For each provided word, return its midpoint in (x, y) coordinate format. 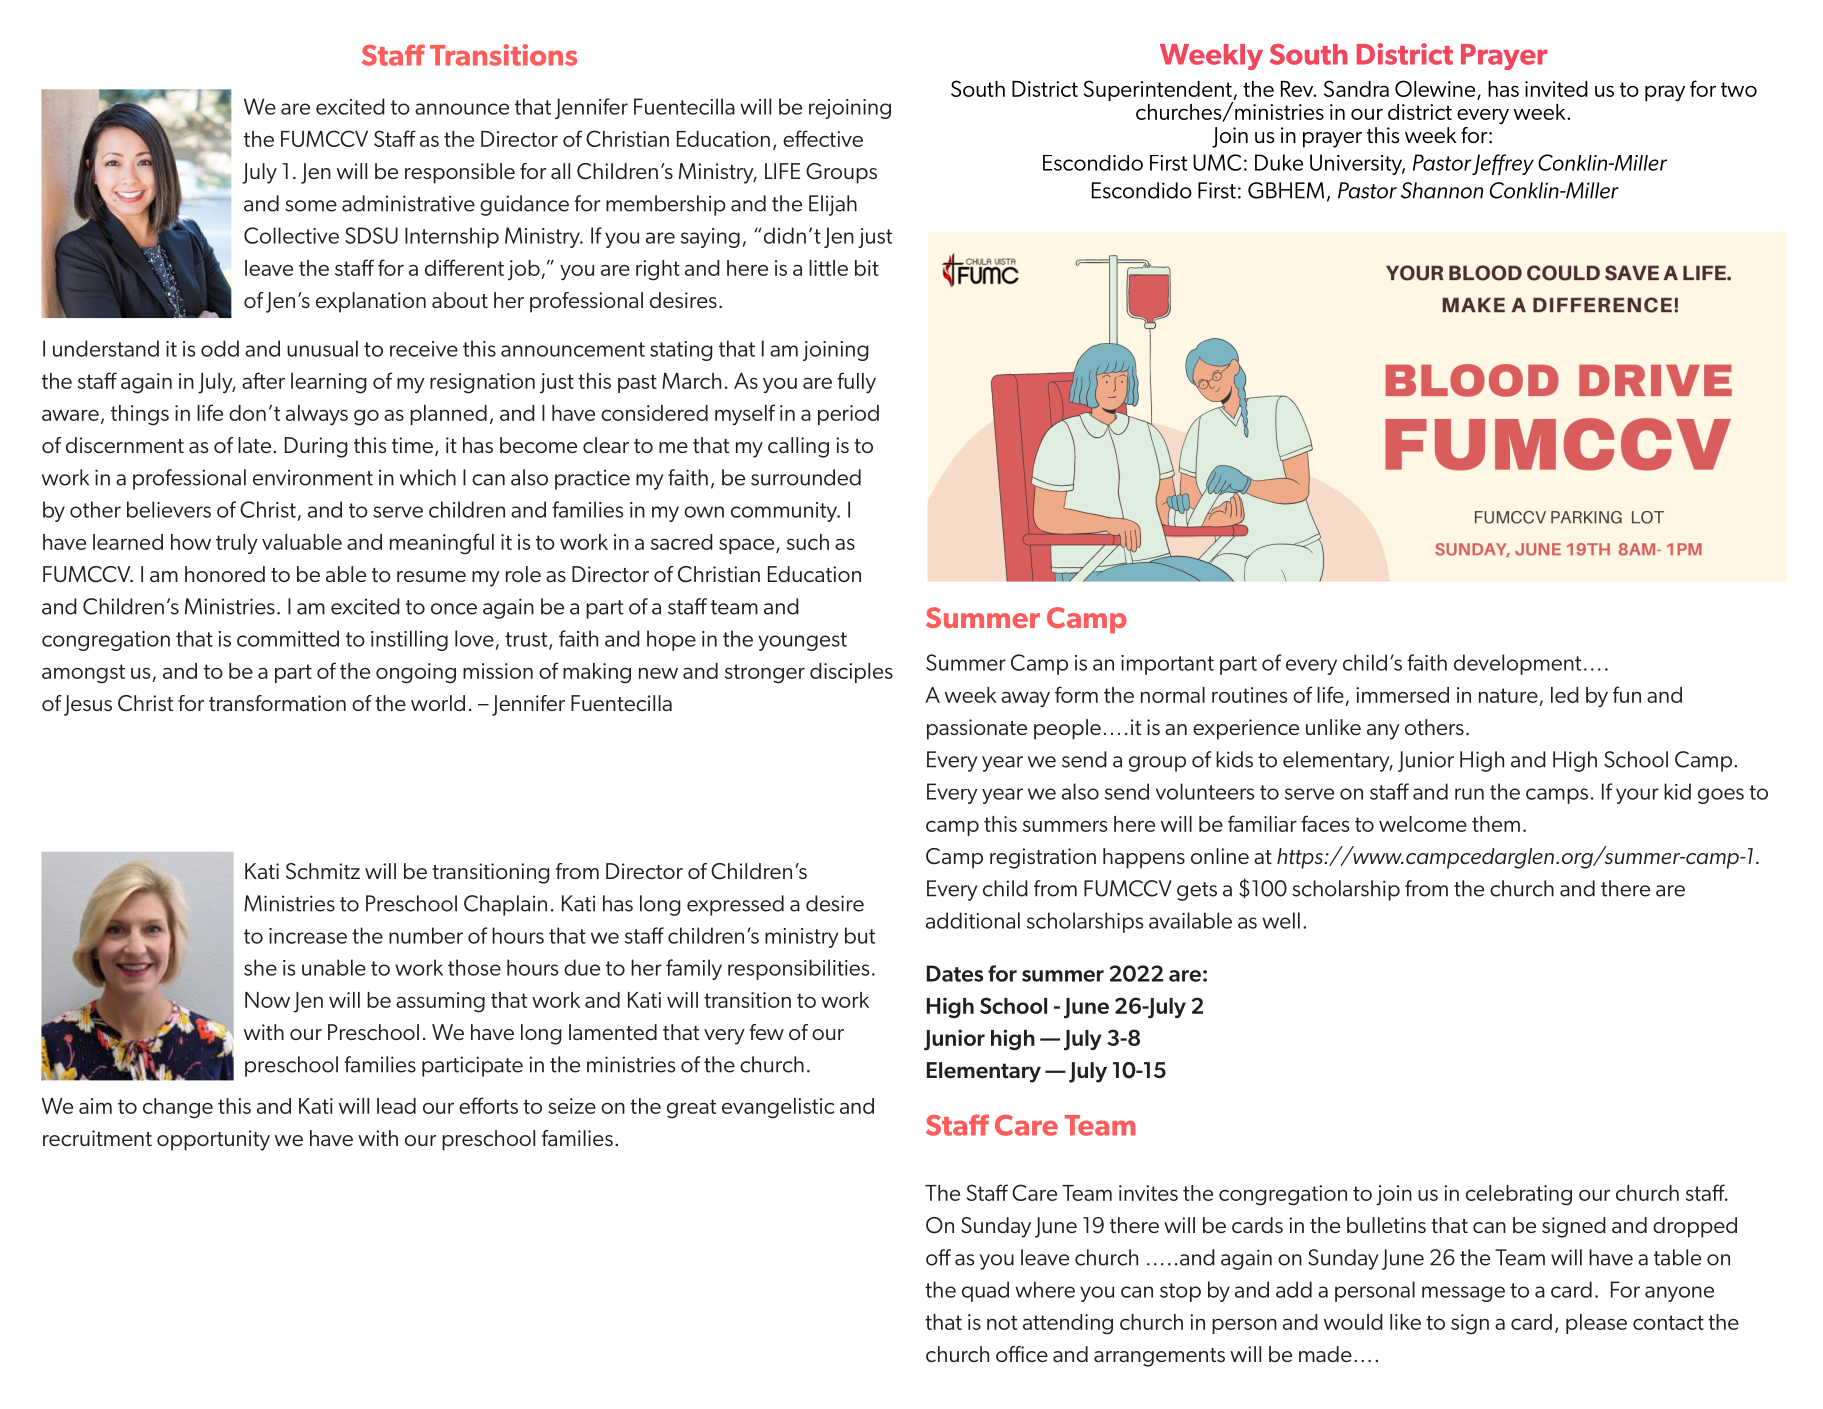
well (1281, 920)
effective (823, 138)
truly (237, 544)
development (1517, 664)
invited (1556, 89)
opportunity (213, 1140)
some (311, 206)
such (808, 542)
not (1002, 1322)
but (860, 935)
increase (308, 936)
